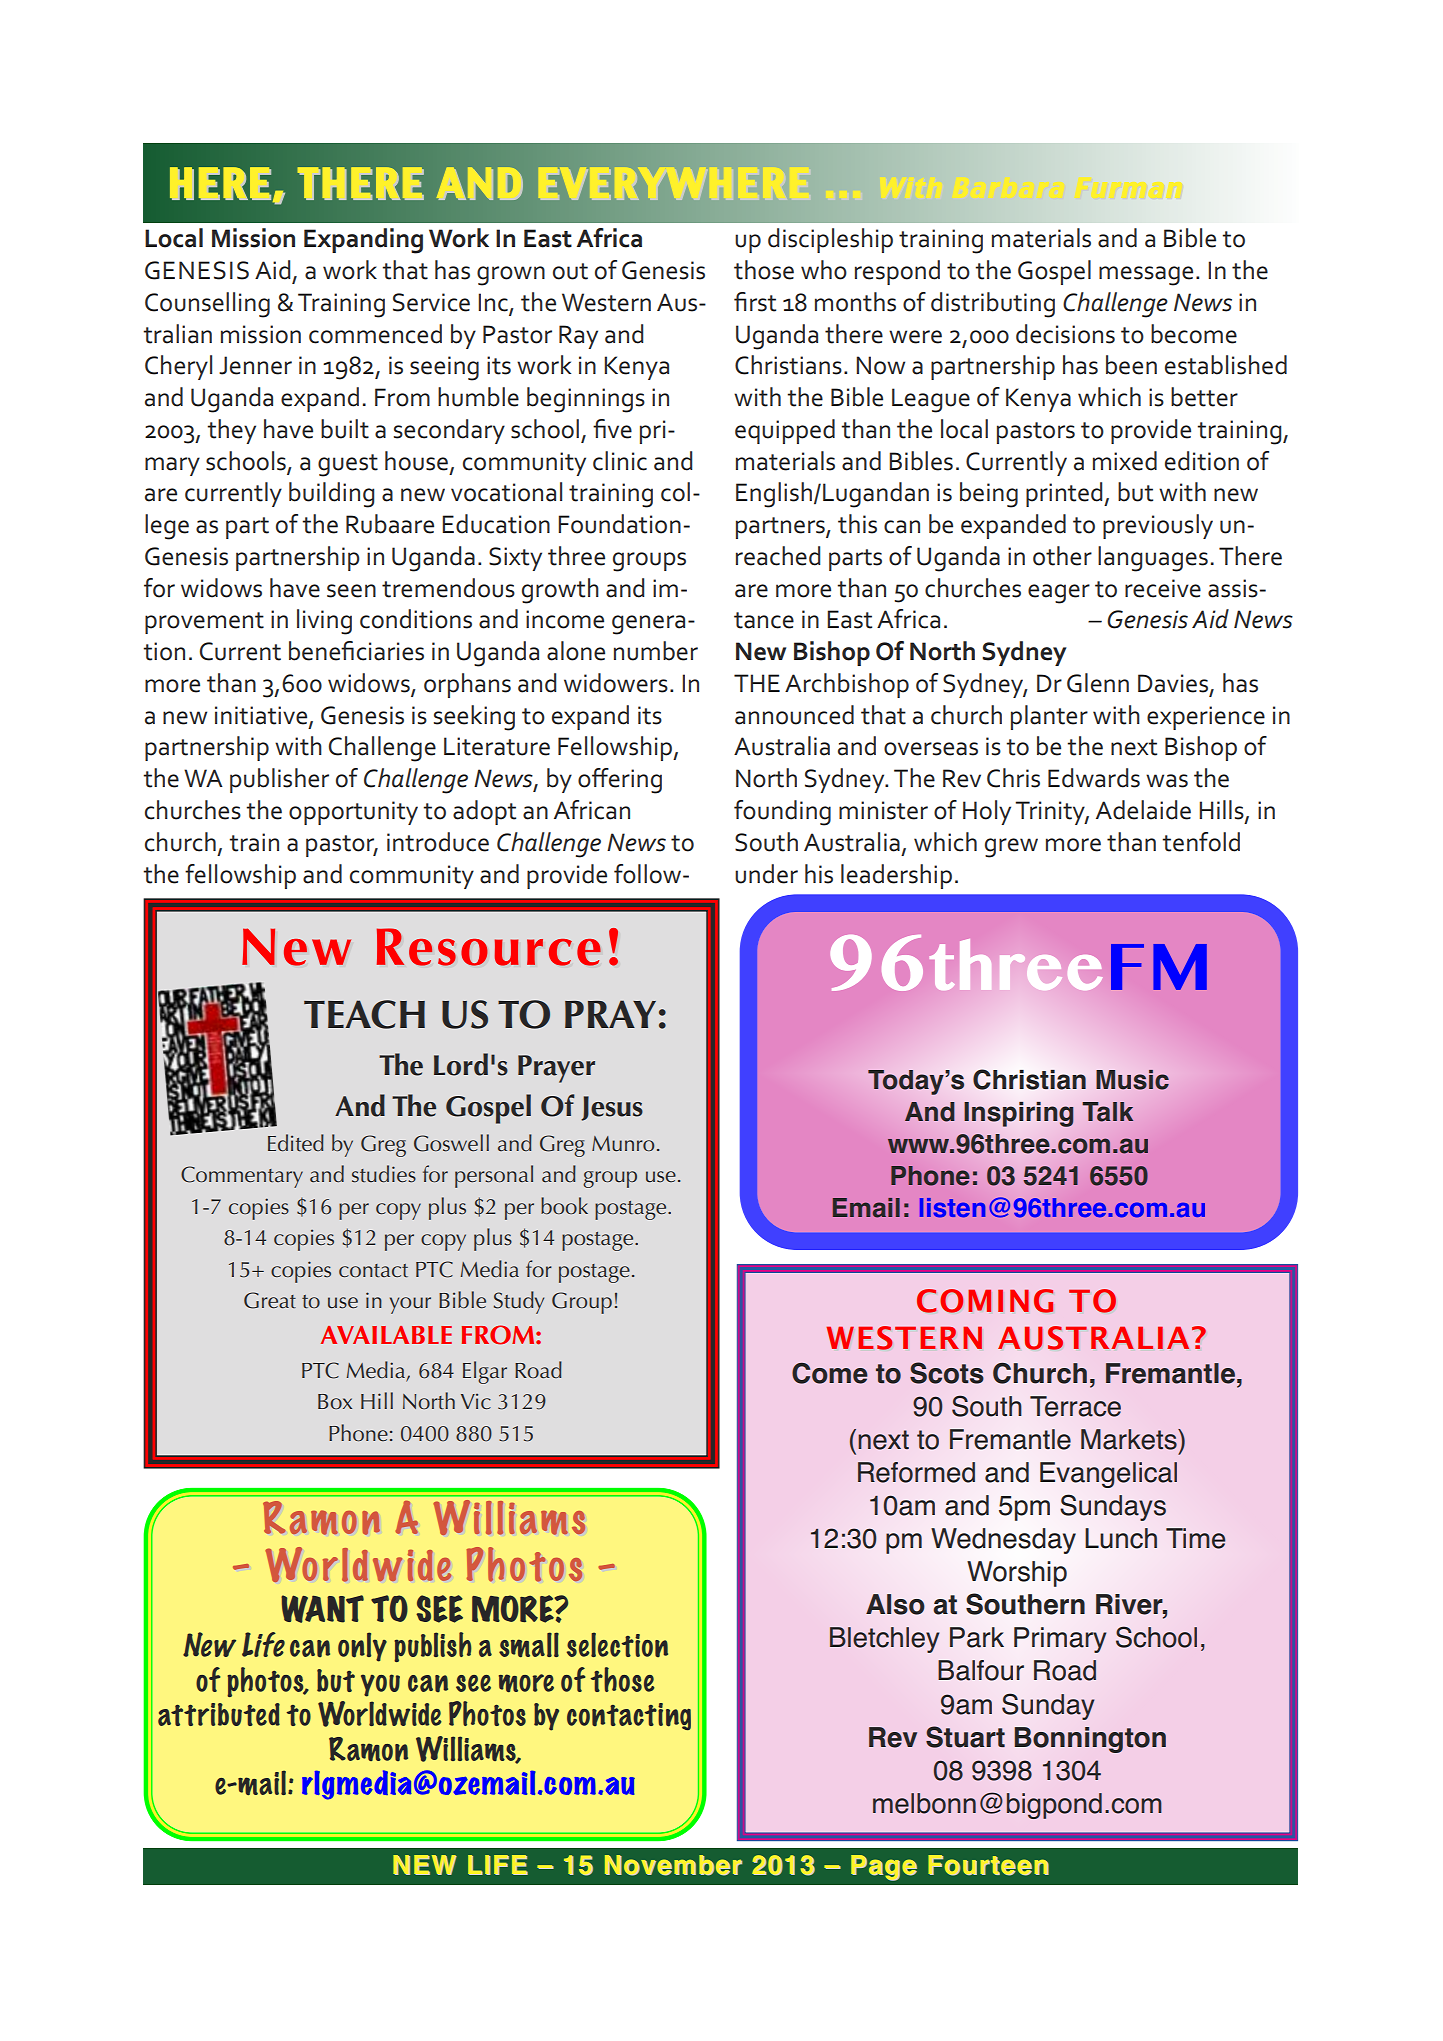 The image size is (1443, 2041). Describe the element at coordinates (1143, 810) in the image. I see `Adelaide` at that location.
